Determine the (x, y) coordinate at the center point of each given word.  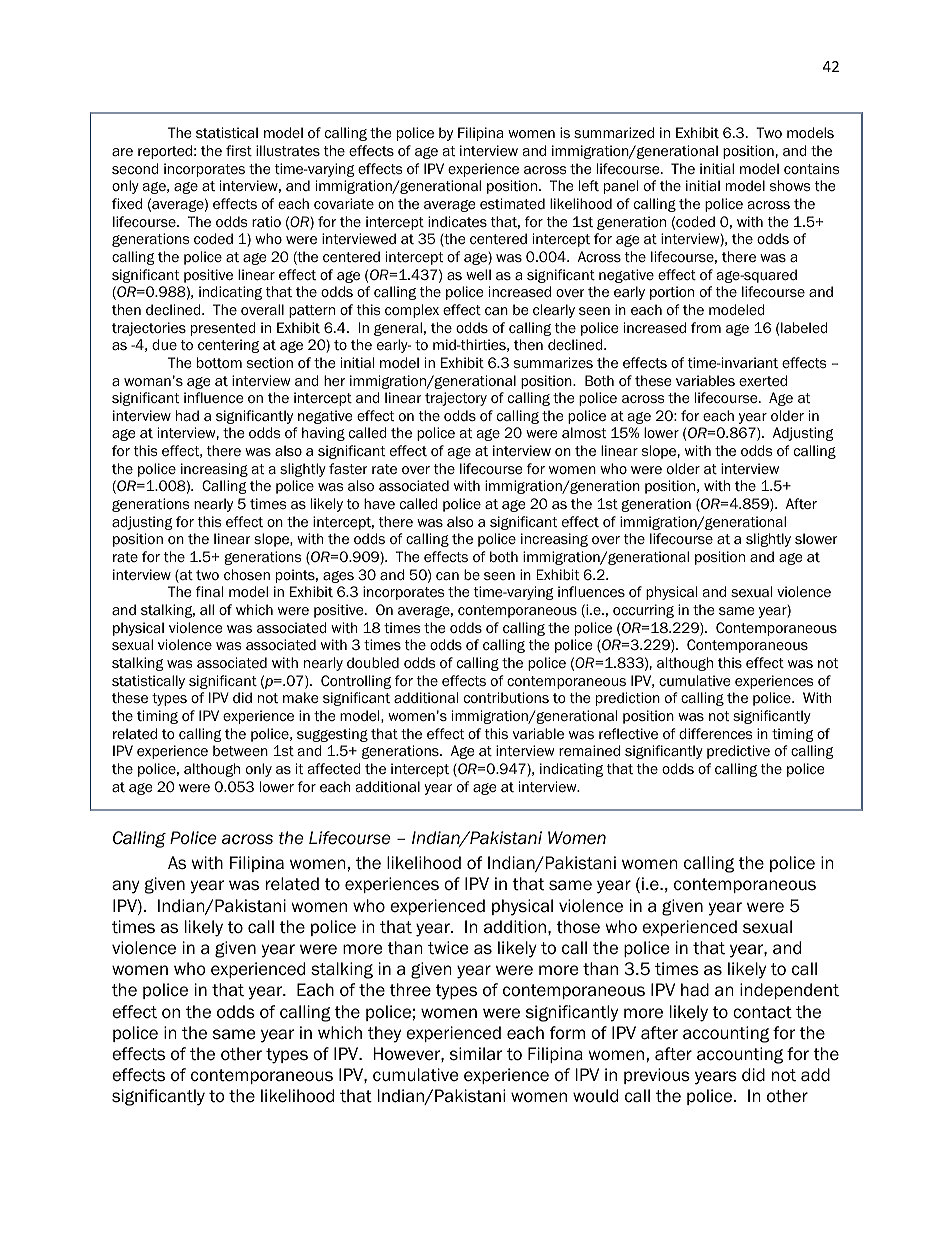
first (239, 151)
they (384, 1034)
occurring (643, 611)
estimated (512, 203)
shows (790, 185)
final (209, 591)
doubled (373, 663)
